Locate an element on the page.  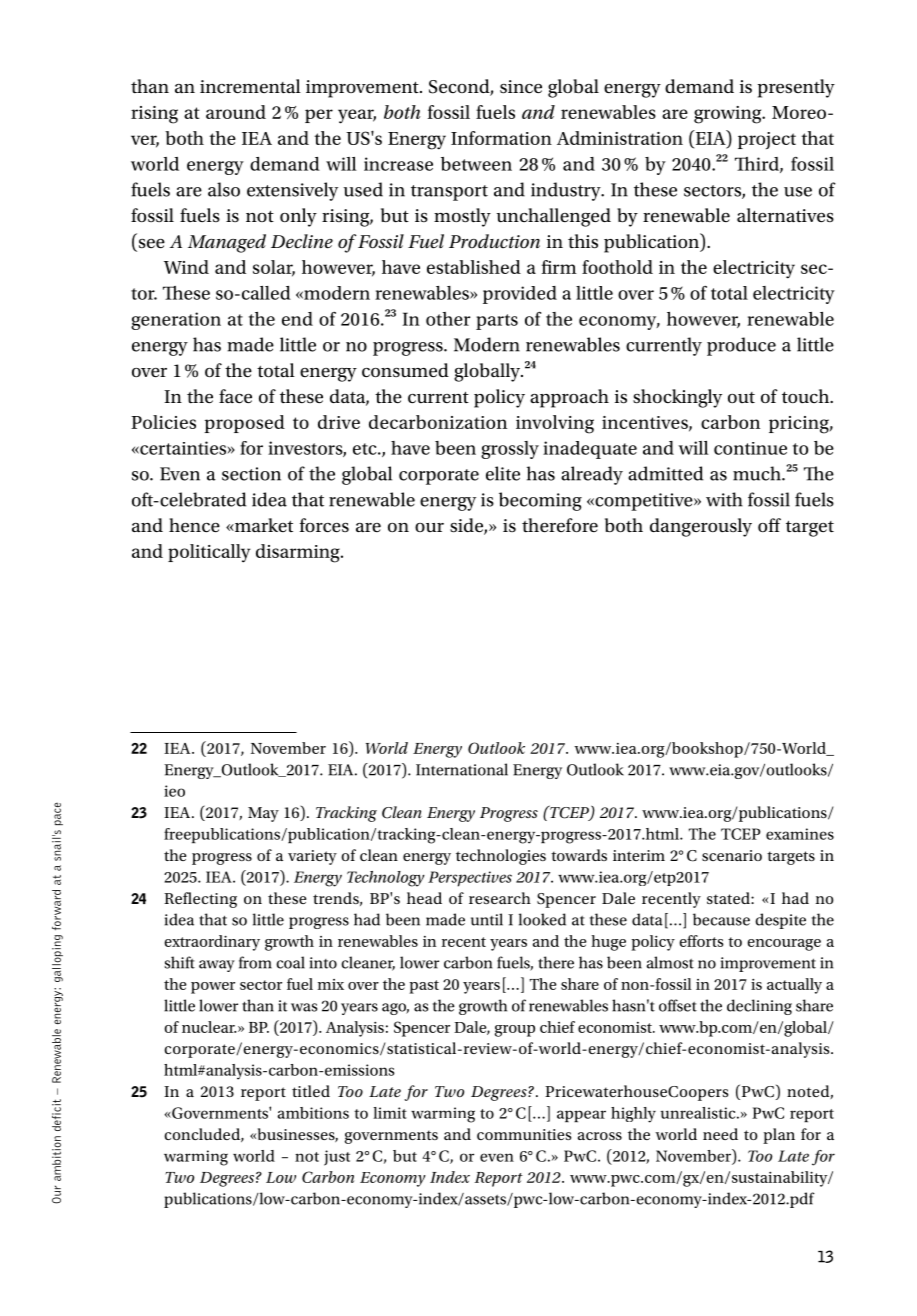
politically is located at coordinates (209, 553).
